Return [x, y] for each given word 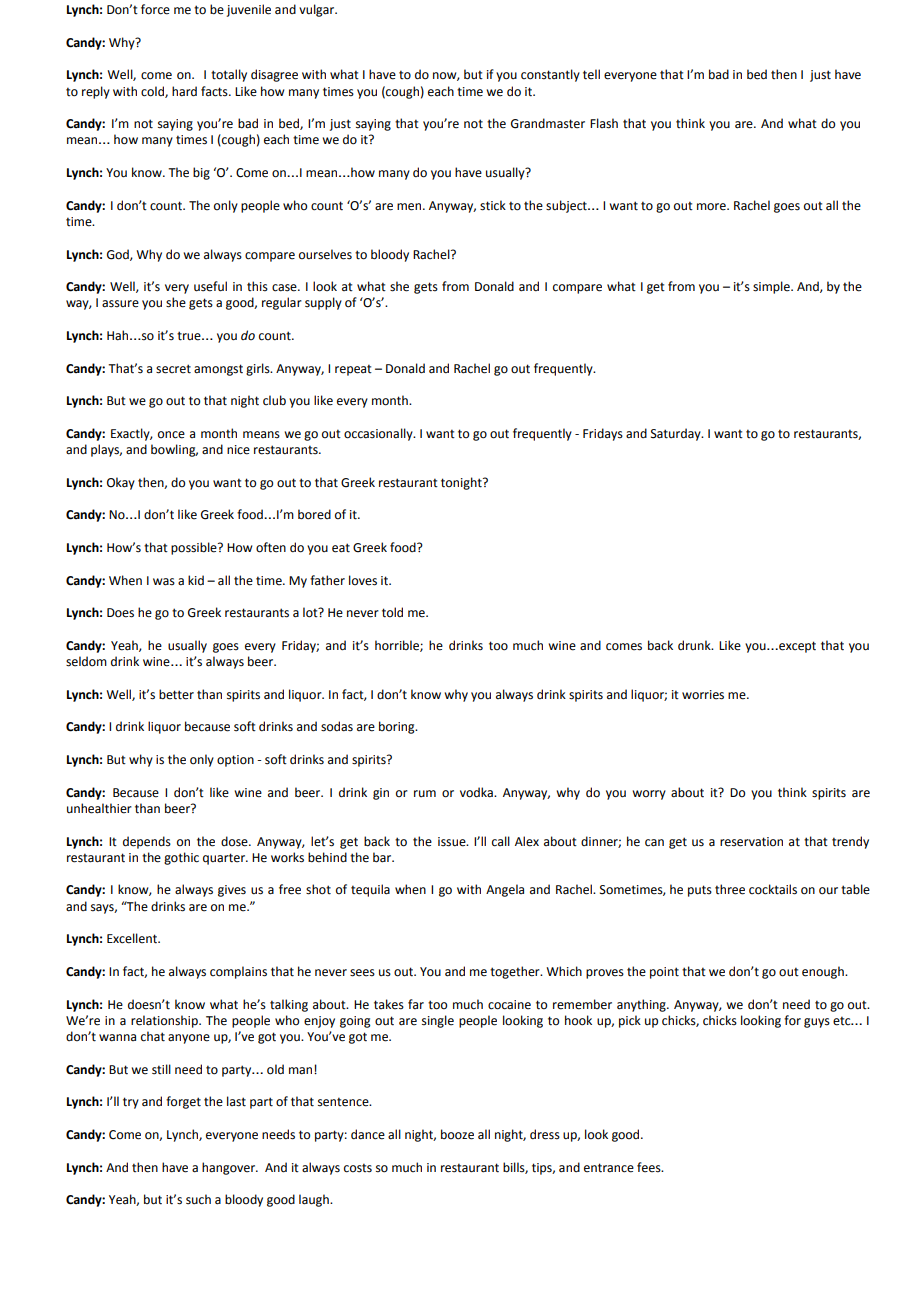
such [198, 1199]
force [155, 9]
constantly [550, 75]
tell [591, 74]
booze [457, 1134]
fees [650, 1167]
